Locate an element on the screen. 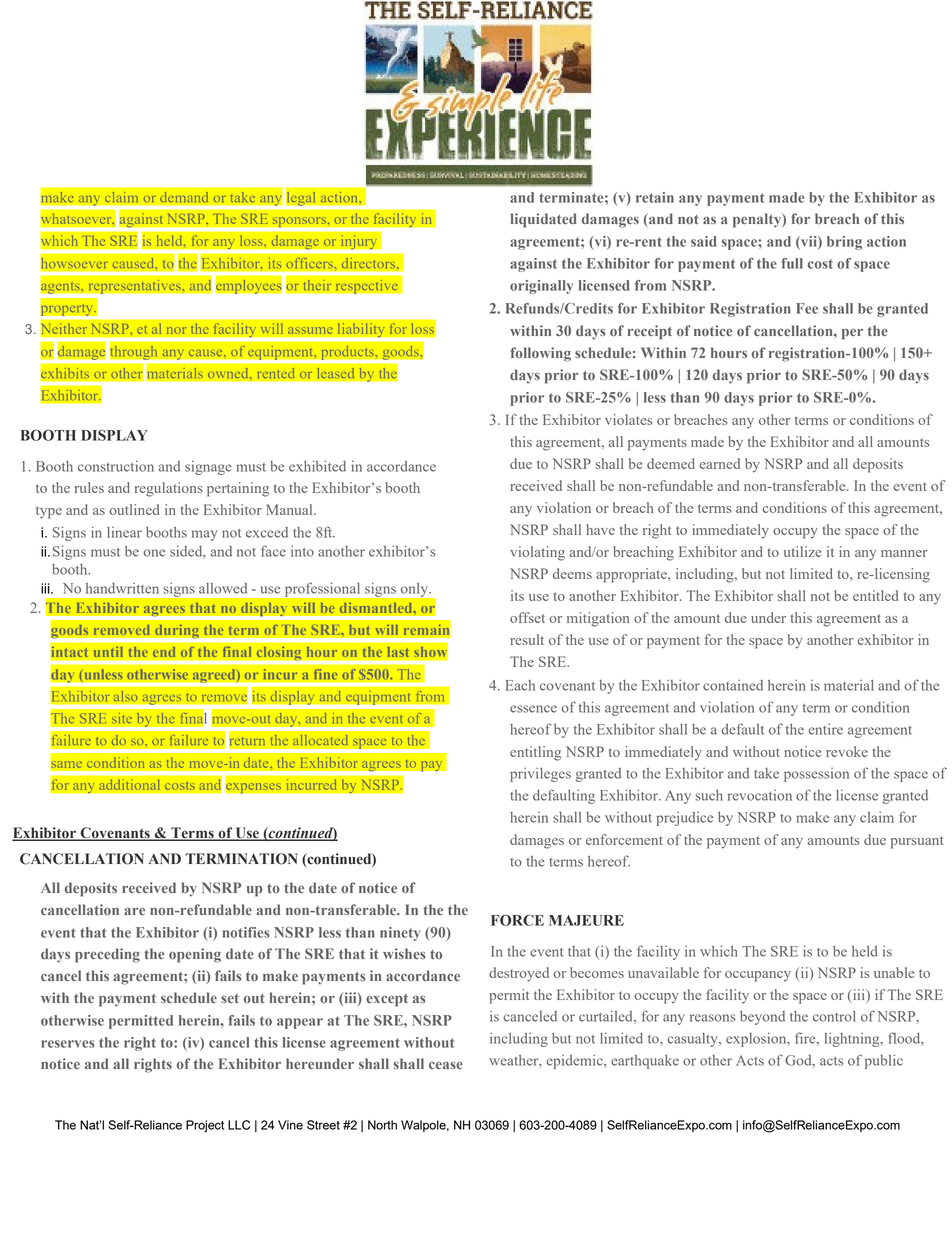 This screenshot has width=952, height=1233. additional is located at coordinates (130, 785).
